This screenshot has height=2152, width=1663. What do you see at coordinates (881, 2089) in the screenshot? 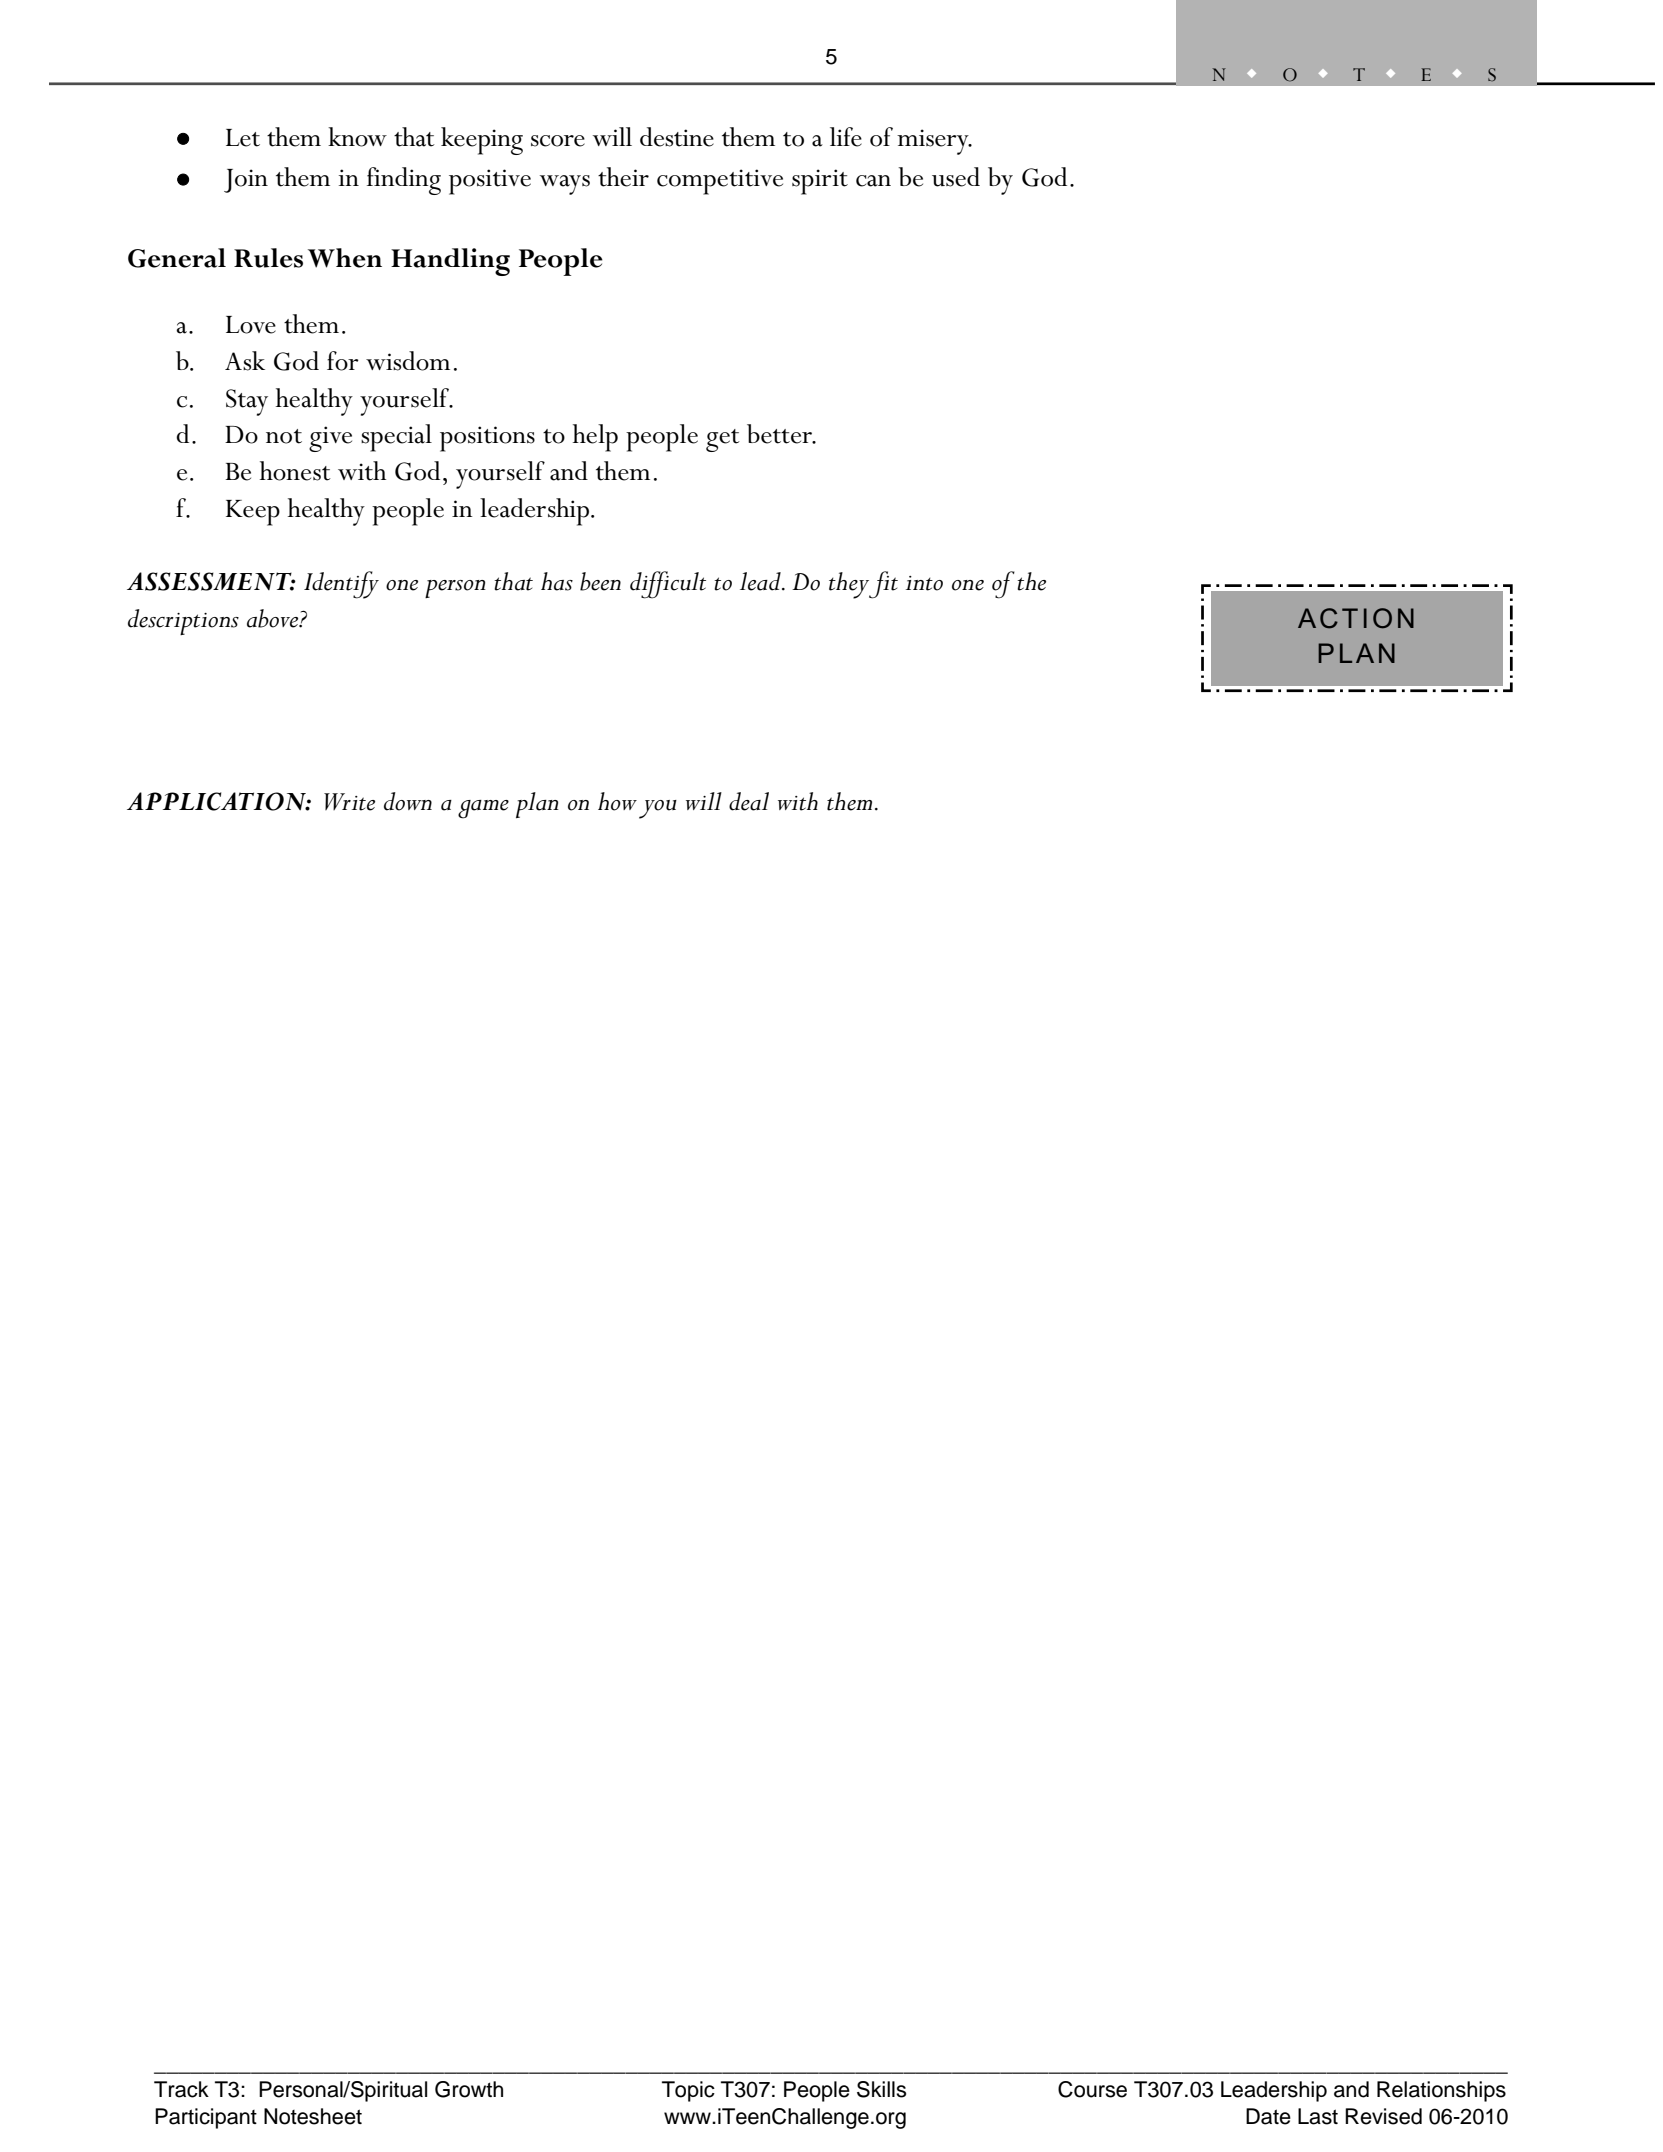
I see `Skills` at bounding box center [881, 2089].
